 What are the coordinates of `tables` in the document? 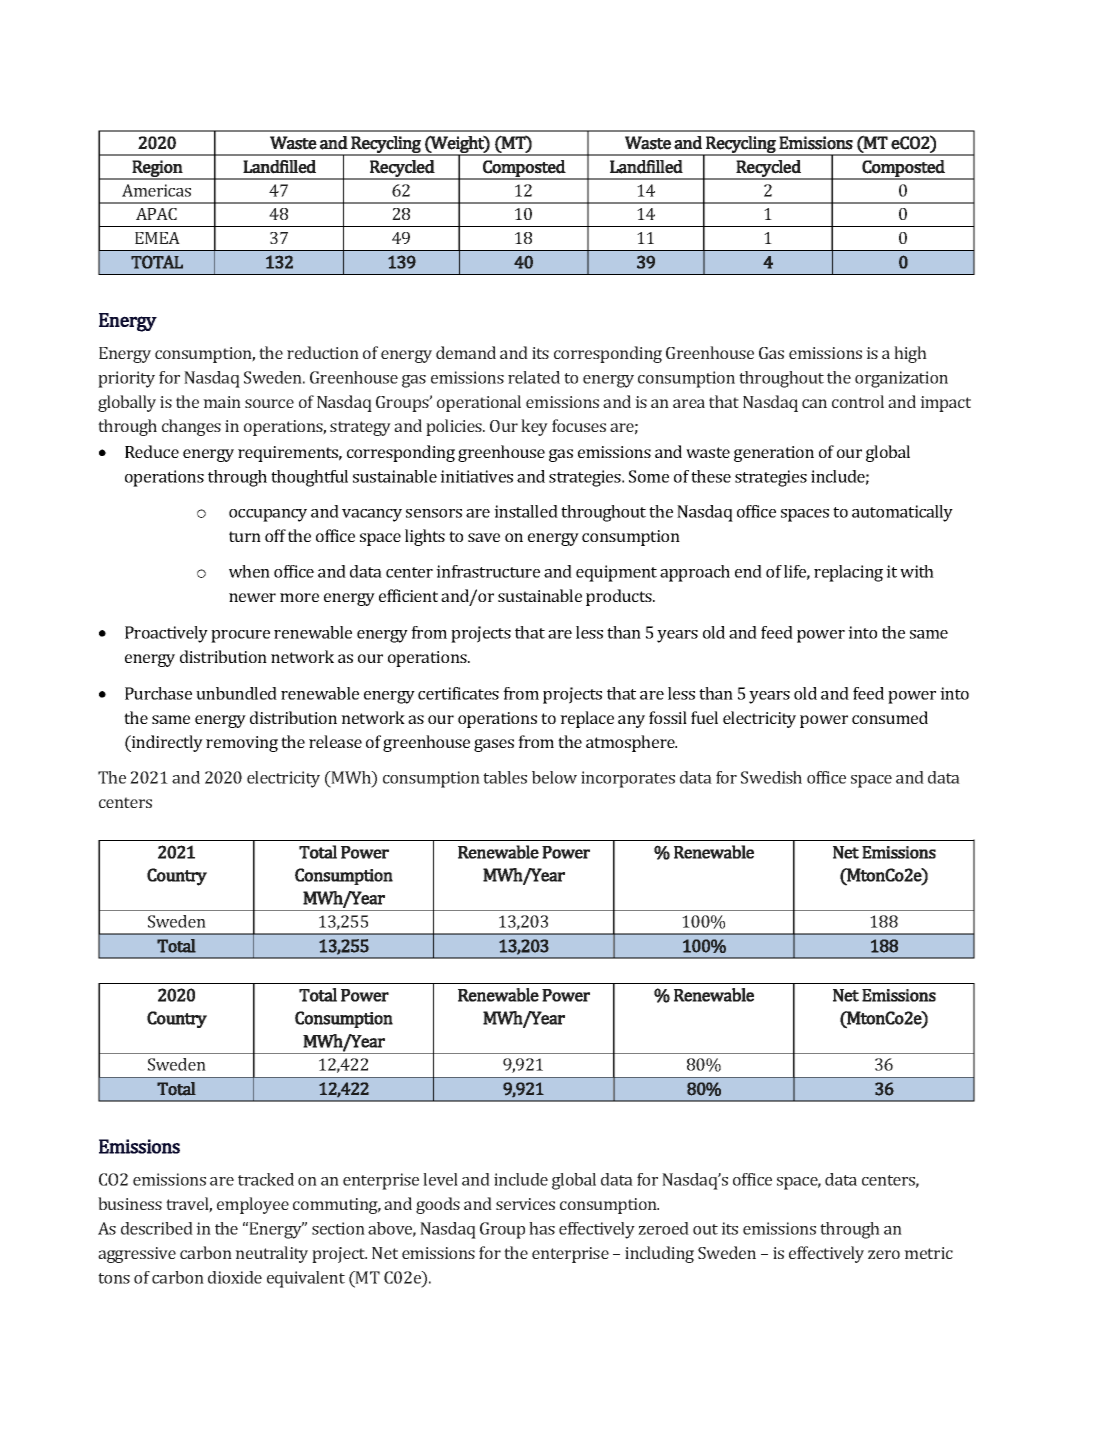 It's located at (505, 777).
